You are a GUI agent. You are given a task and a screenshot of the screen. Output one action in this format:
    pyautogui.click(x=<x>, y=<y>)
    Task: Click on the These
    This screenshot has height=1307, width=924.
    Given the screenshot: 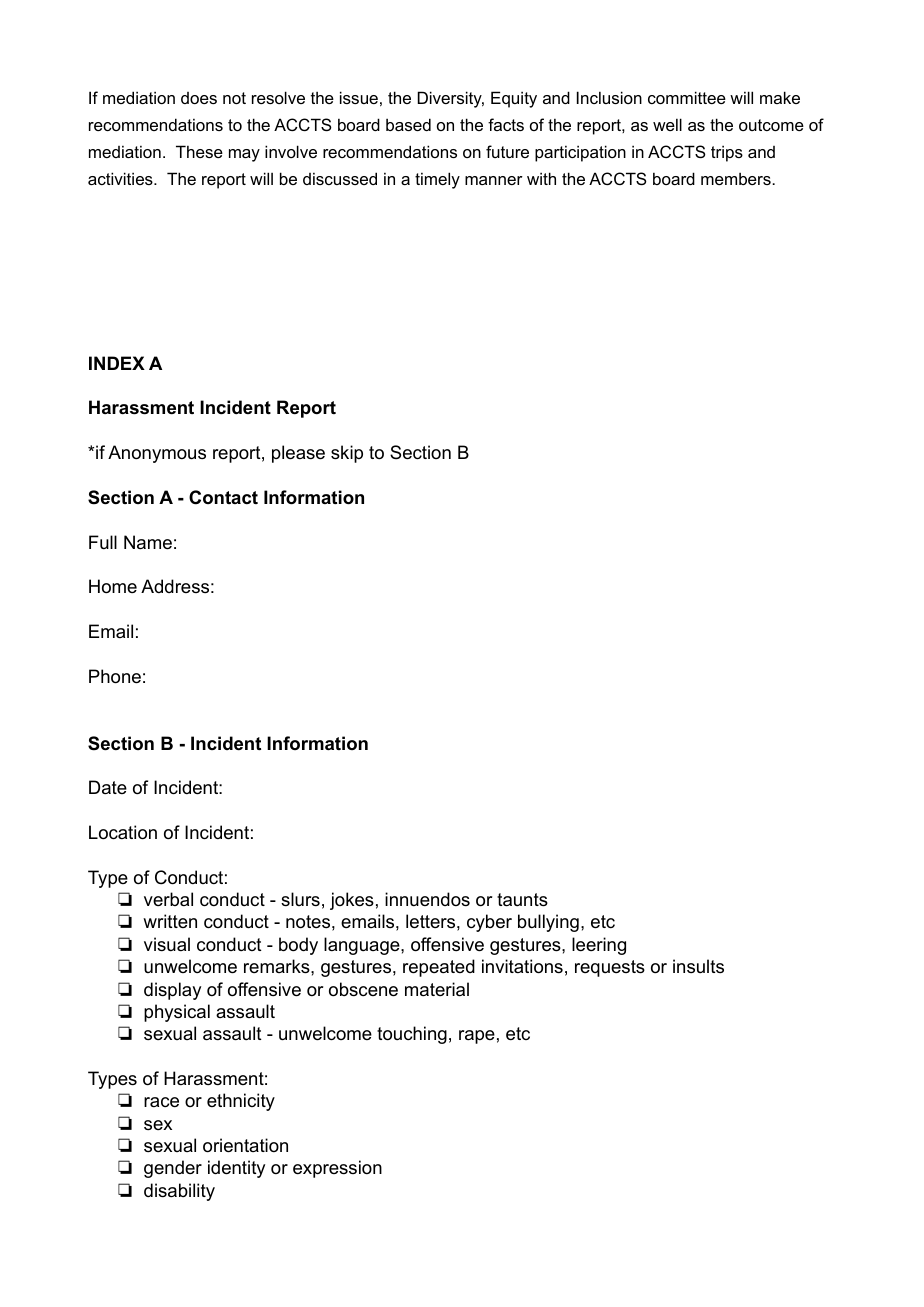 What is the action you would take?
    pyautogui.click(x=199, y=151)
